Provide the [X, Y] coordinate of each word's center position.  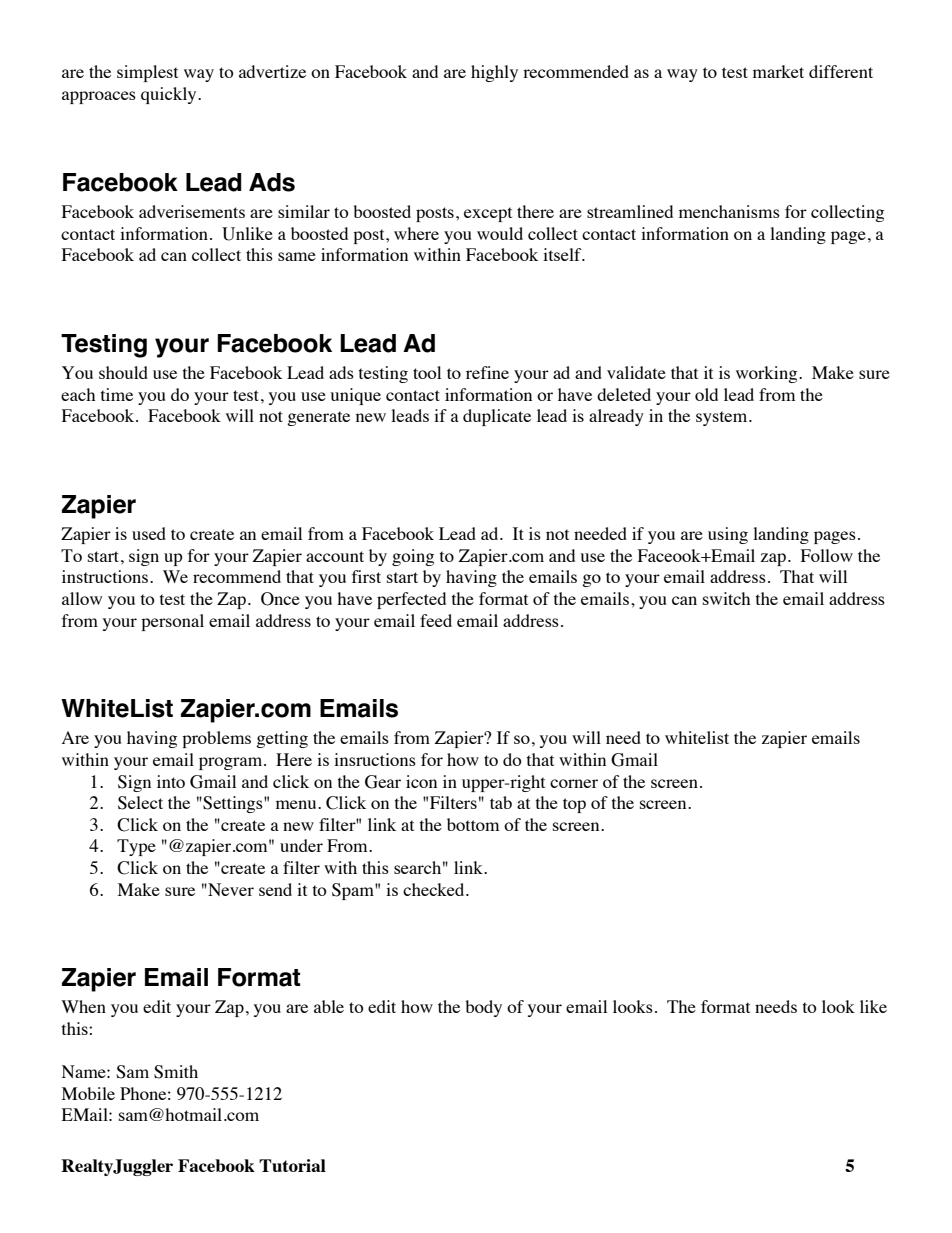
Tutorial [292, 1165]
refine [487, 372]
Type [136, 847]
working [768, 374]
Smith [176, 1072]
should [123, 372]
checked [435, 889]
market [778, 71]
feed [436, 620]
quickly [170, 95]
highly [494, 73]
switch [726, 598]
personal [172, 622]
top [574, 805]
